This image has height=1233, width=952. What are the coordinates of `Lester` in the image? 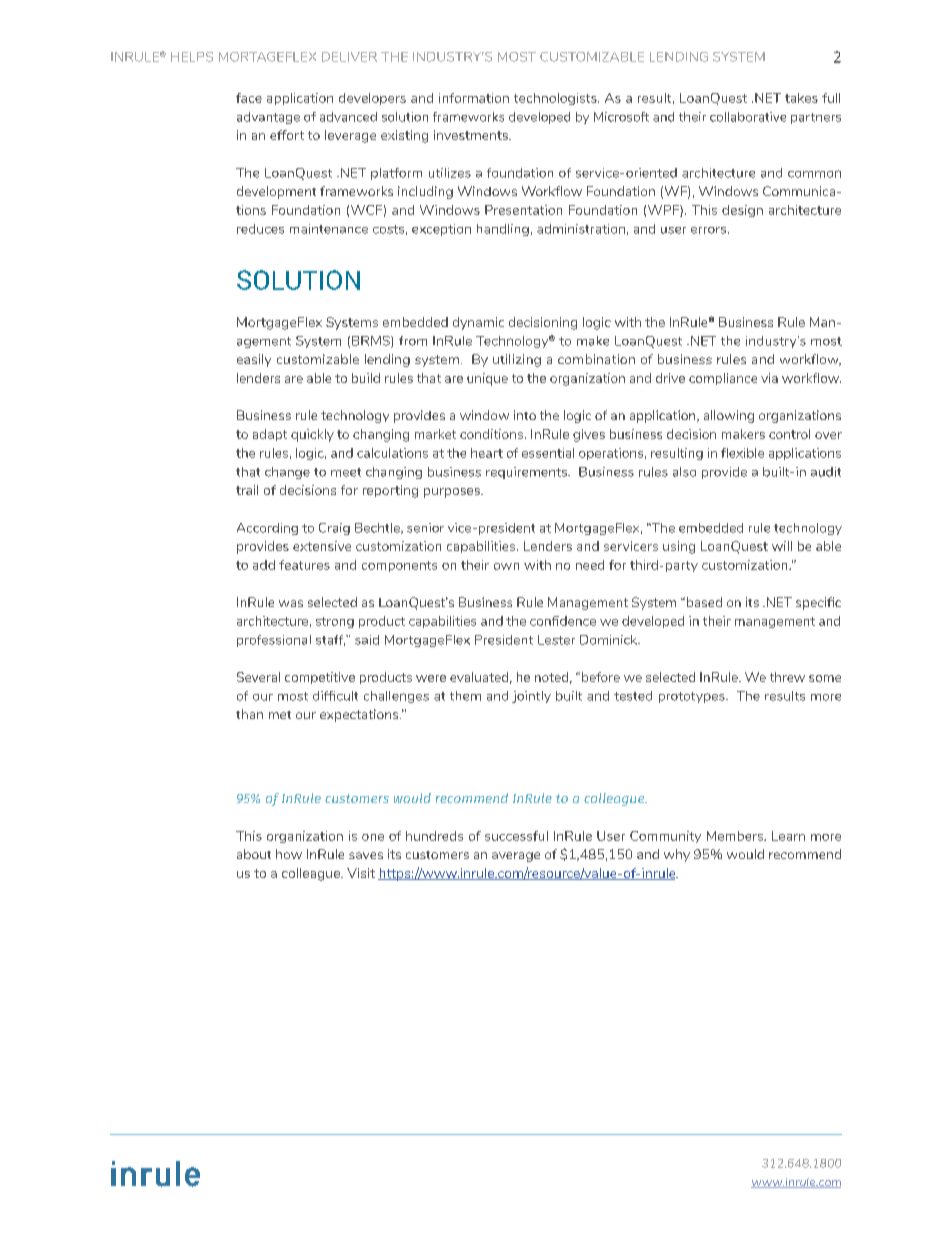 It's located at (556, 640).
